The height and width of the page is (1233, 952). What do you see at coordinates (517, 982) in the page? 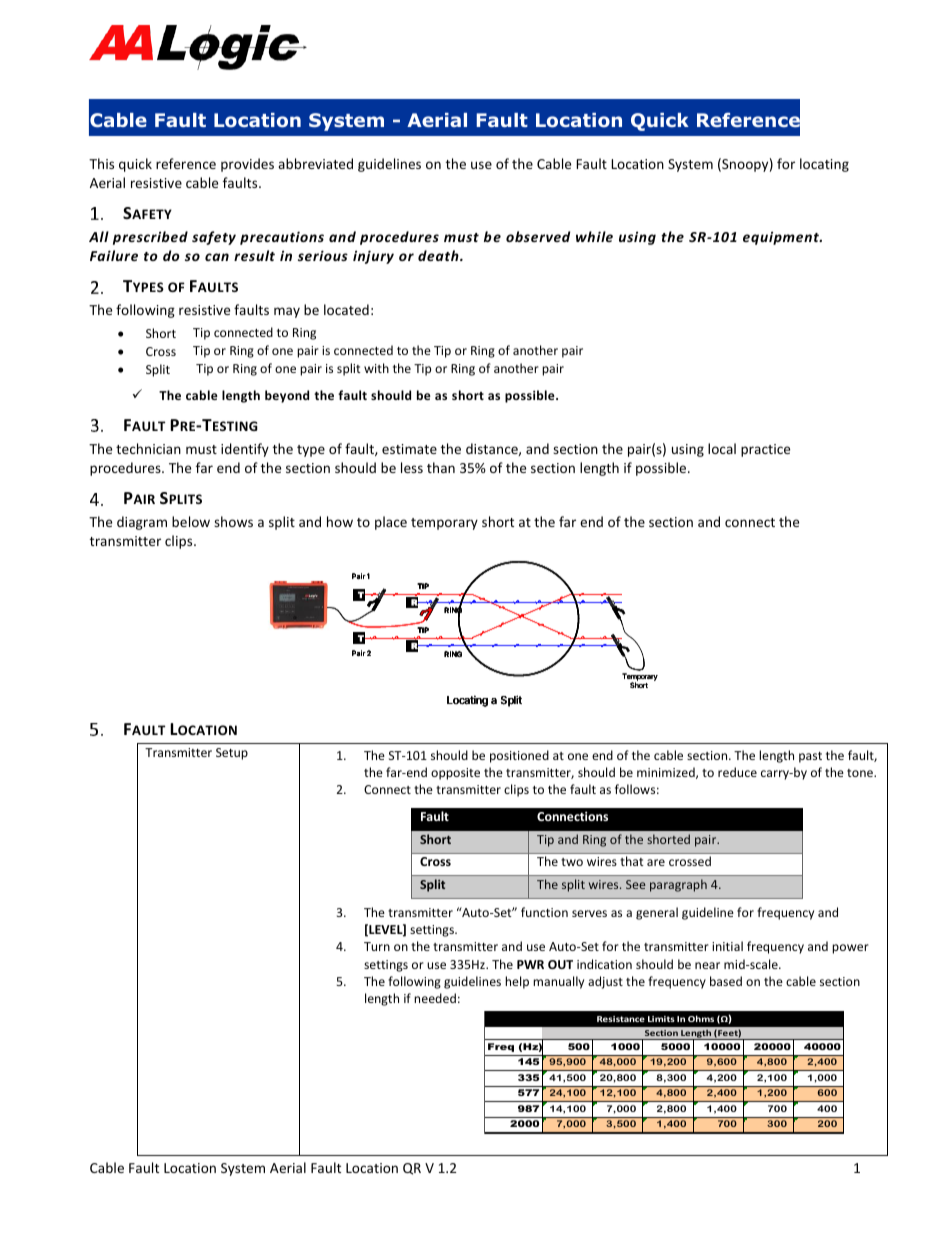
I see `help` at bounding box center [517, 982].
